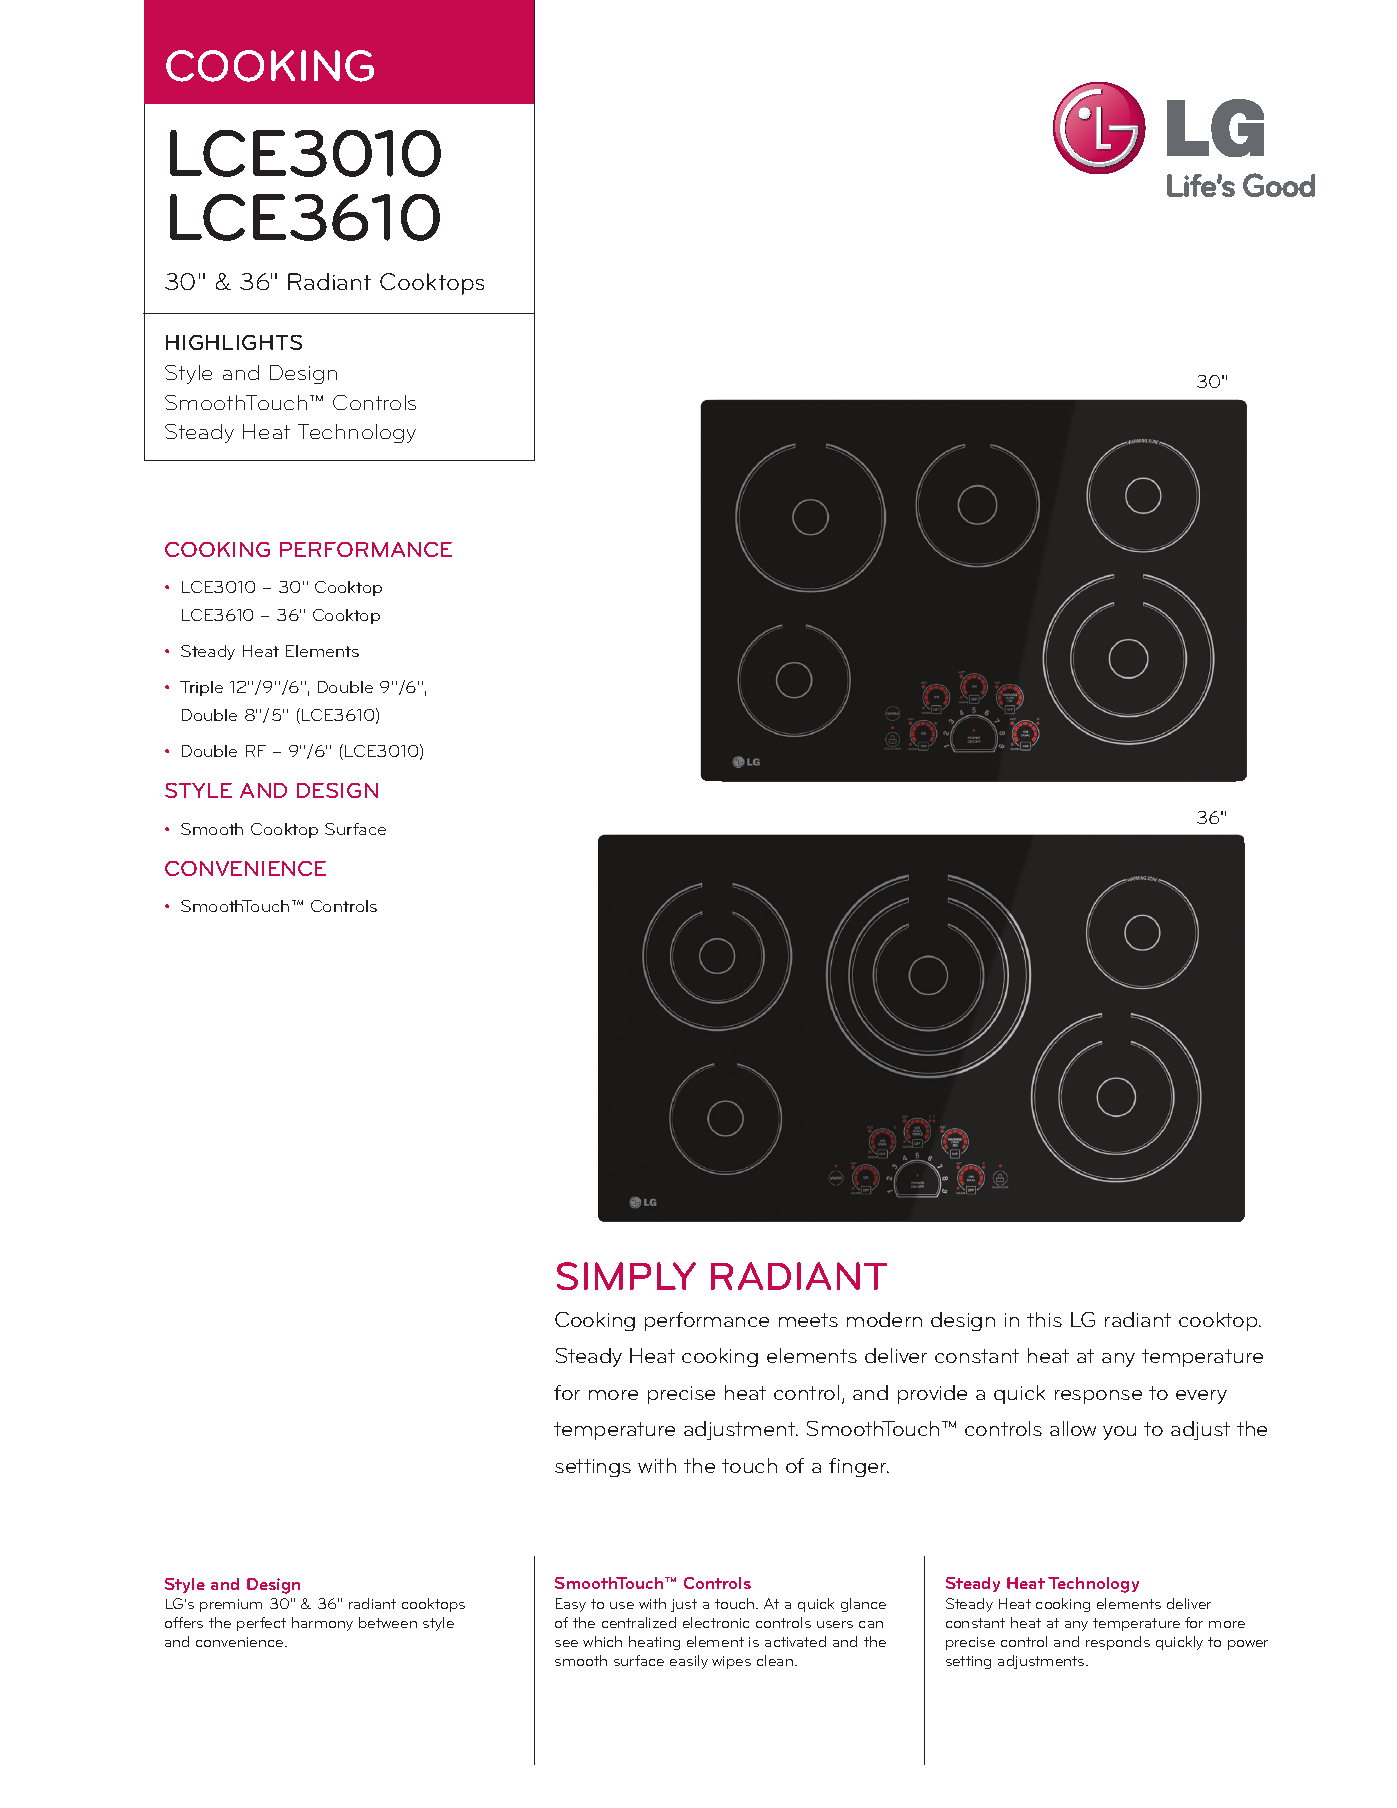 Image resolution: width=1397 pixels, height=1808 pixels. Describe the element at coordinates (1119, 1433) in the screenshot. I see `you` at that location.
